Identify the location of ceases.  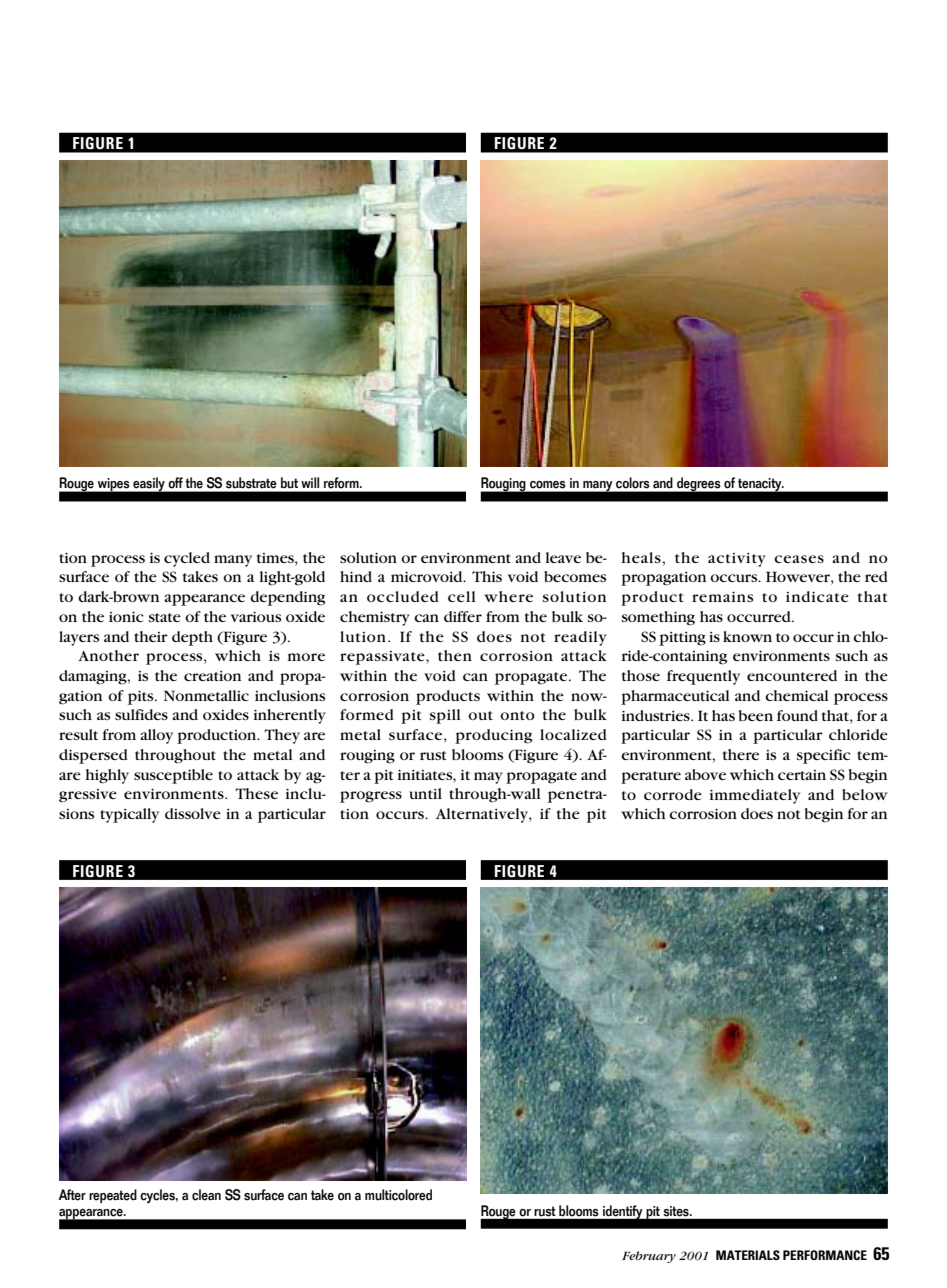
(799, 559).
